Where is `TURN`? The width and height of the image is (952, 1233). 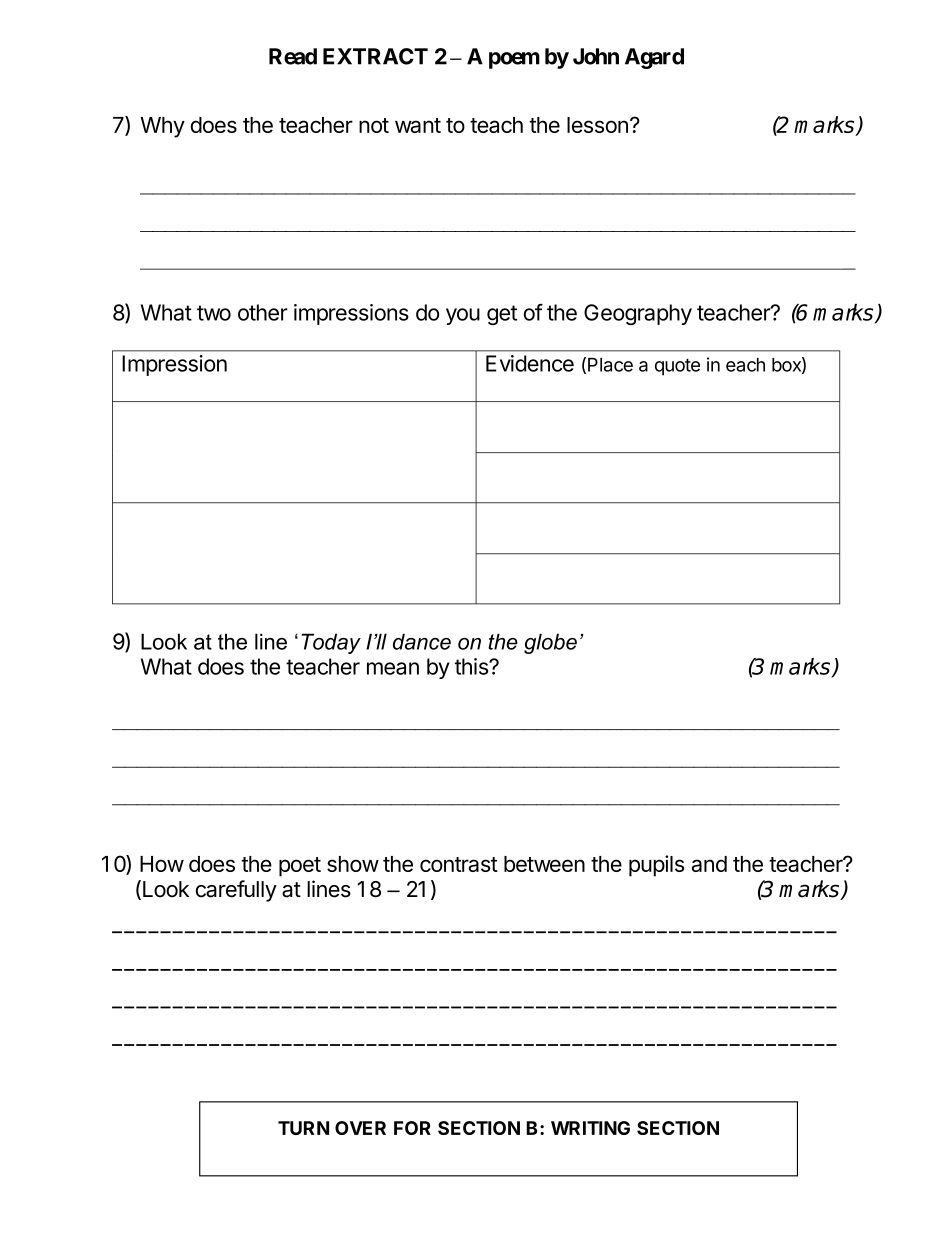
TURN is located at coordinates (303, 1128).
